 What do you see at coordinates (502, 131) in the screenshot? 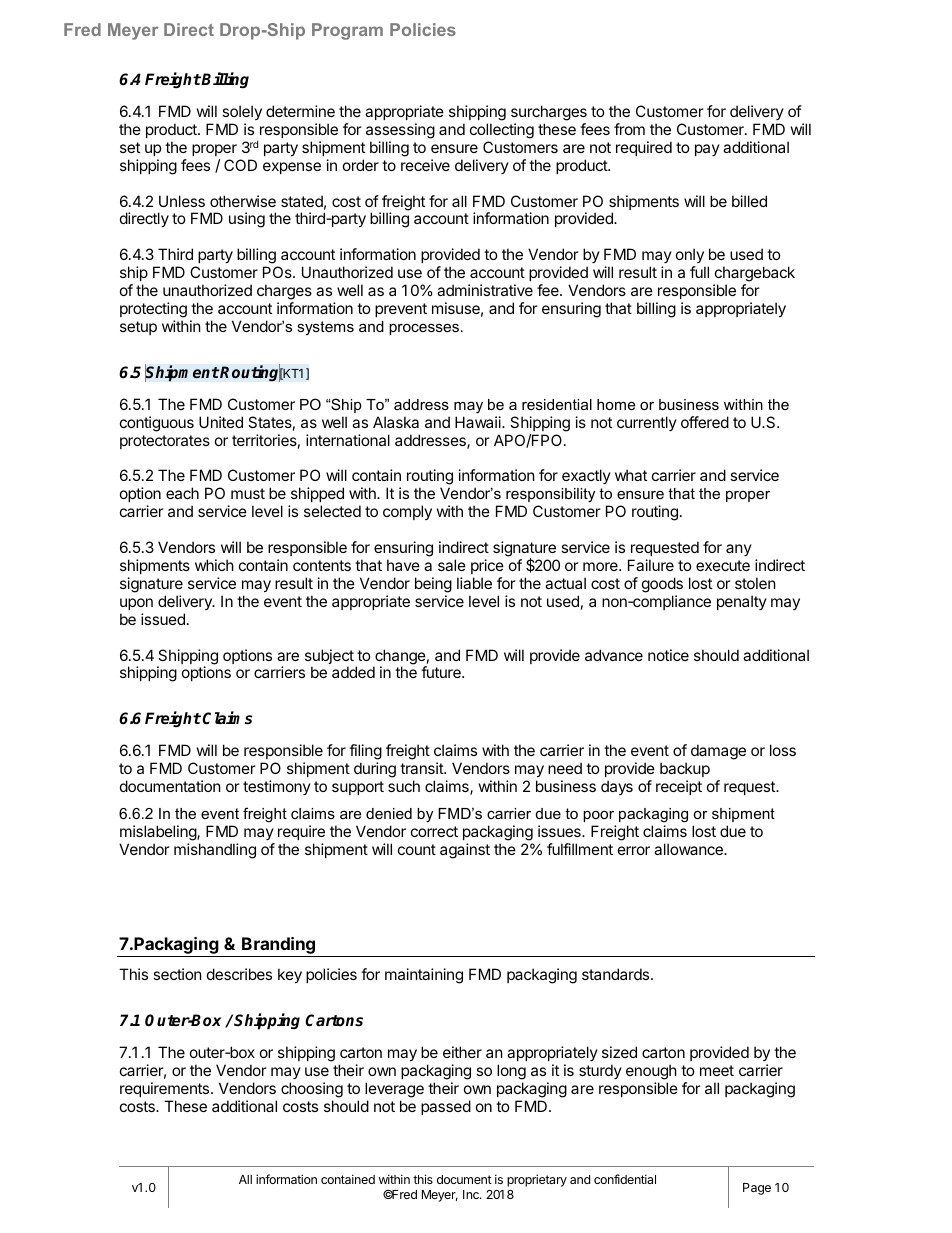
I see `collecting` at bounding box center [502, 131].
